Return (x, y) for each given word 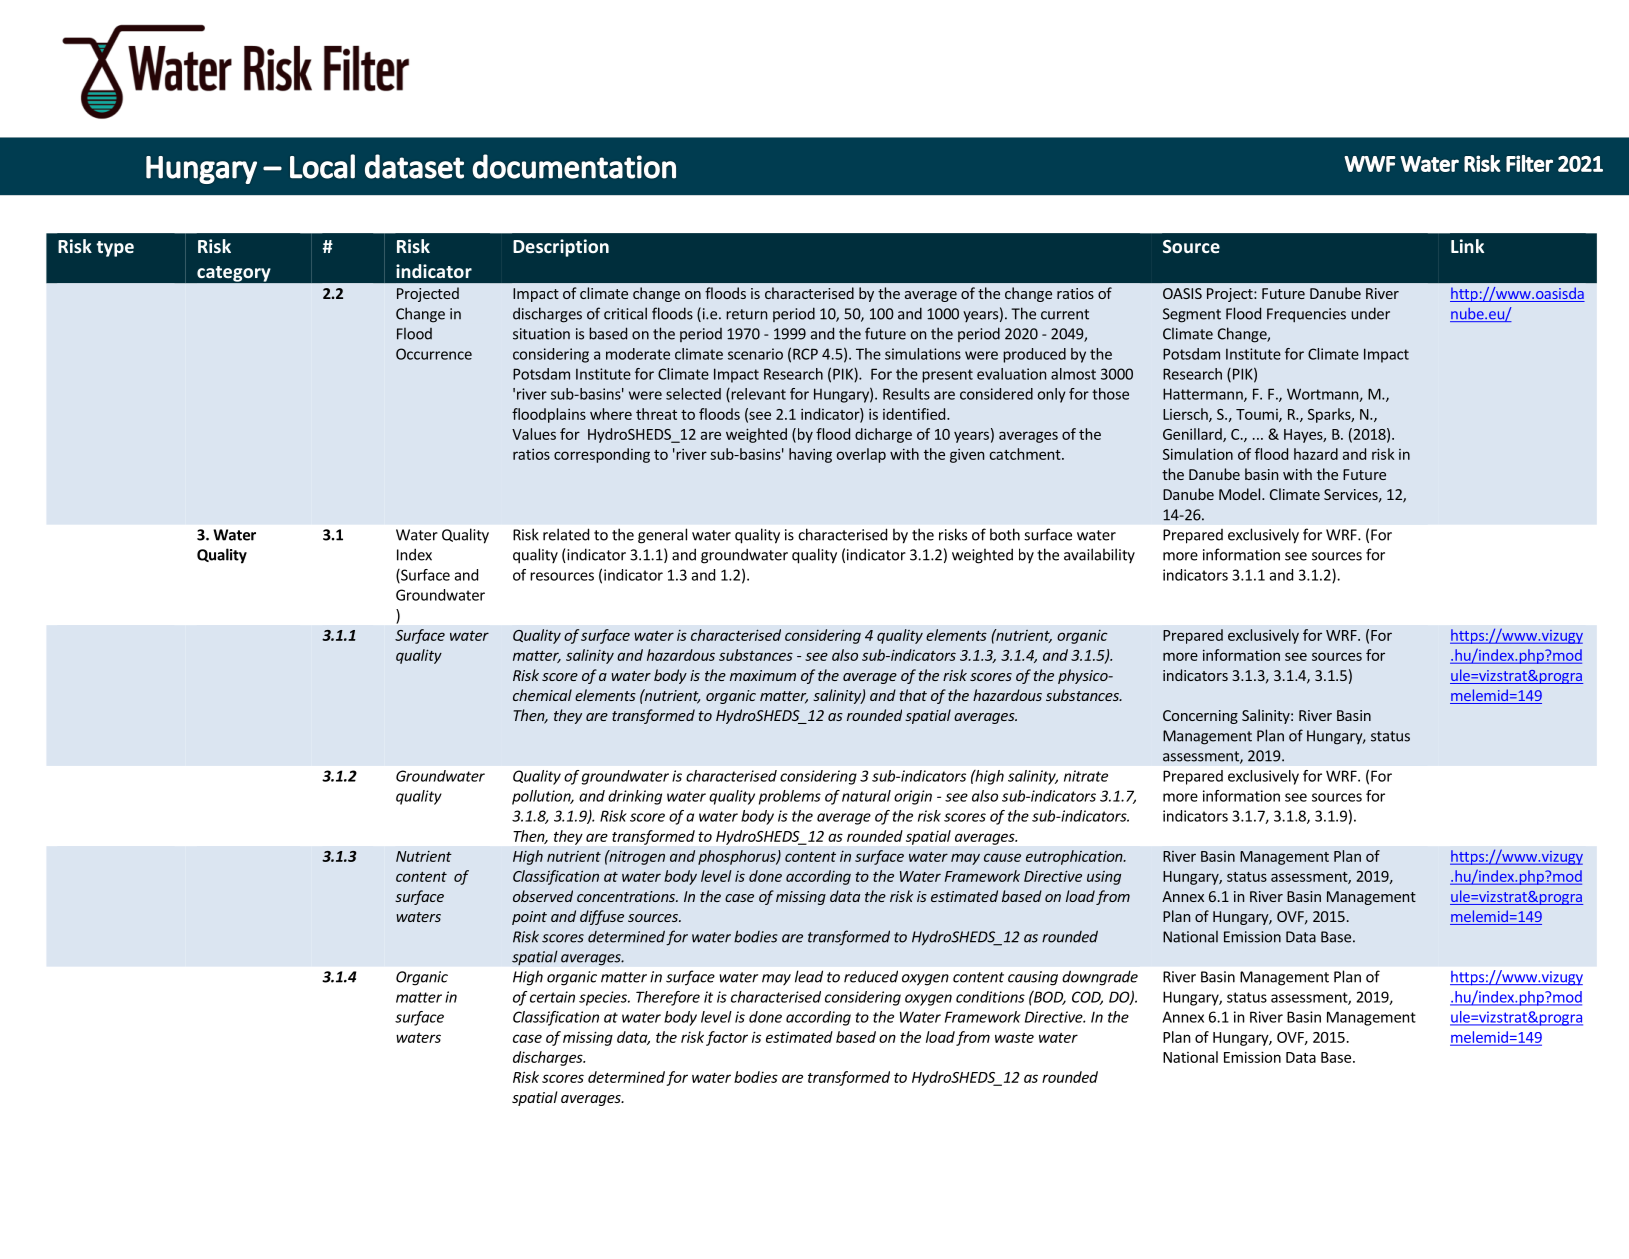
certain (552, 997)
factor (727, 1038)
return (746, 314)
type (115, 249)
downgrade (1100, 978)
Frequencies (1306, 315)
